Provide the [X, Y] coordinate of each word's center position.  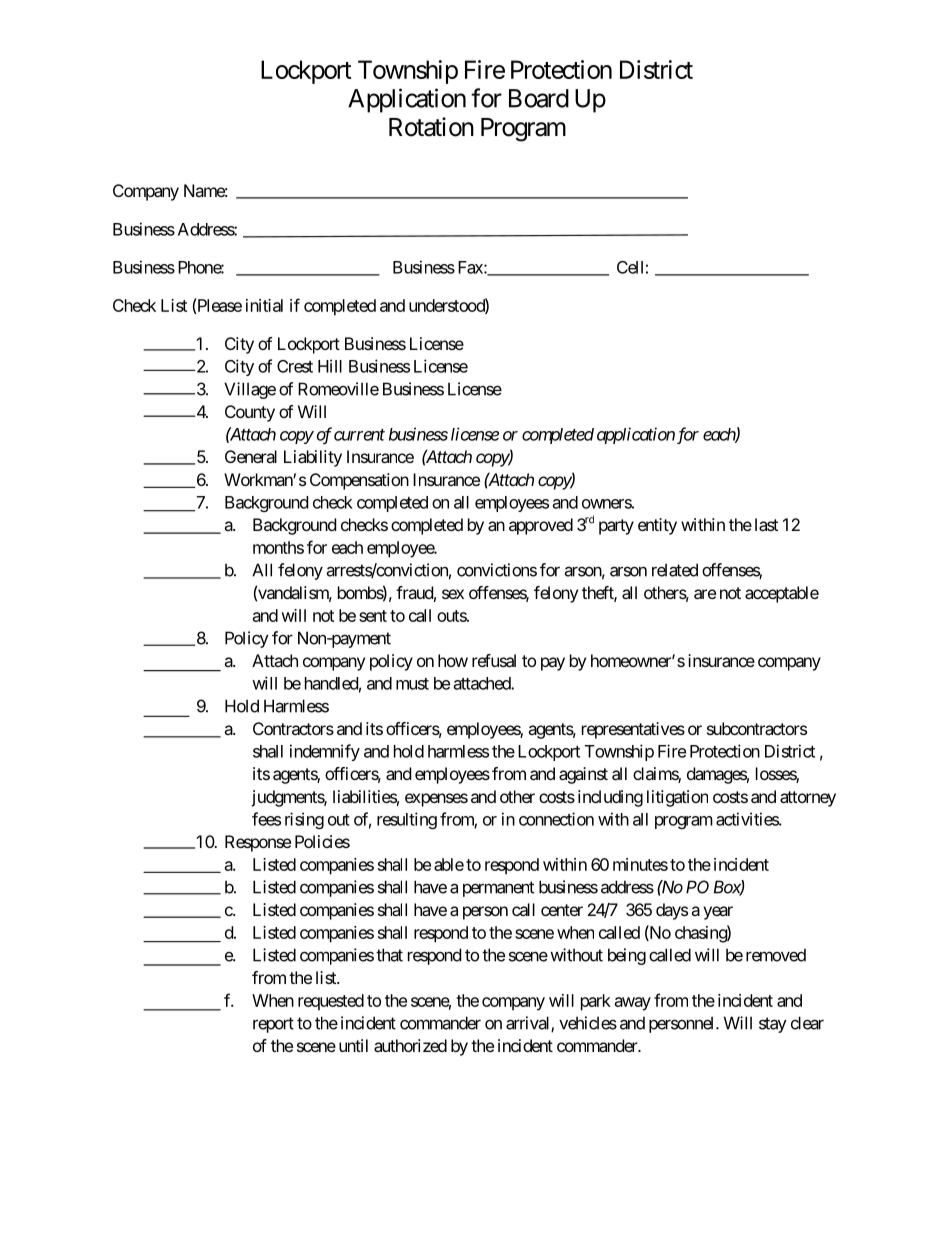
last [766, 524]
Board [539, 98]
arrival [529, 1024]
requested [331, 1002]
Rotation [431, 127]
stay [773, 1025]
